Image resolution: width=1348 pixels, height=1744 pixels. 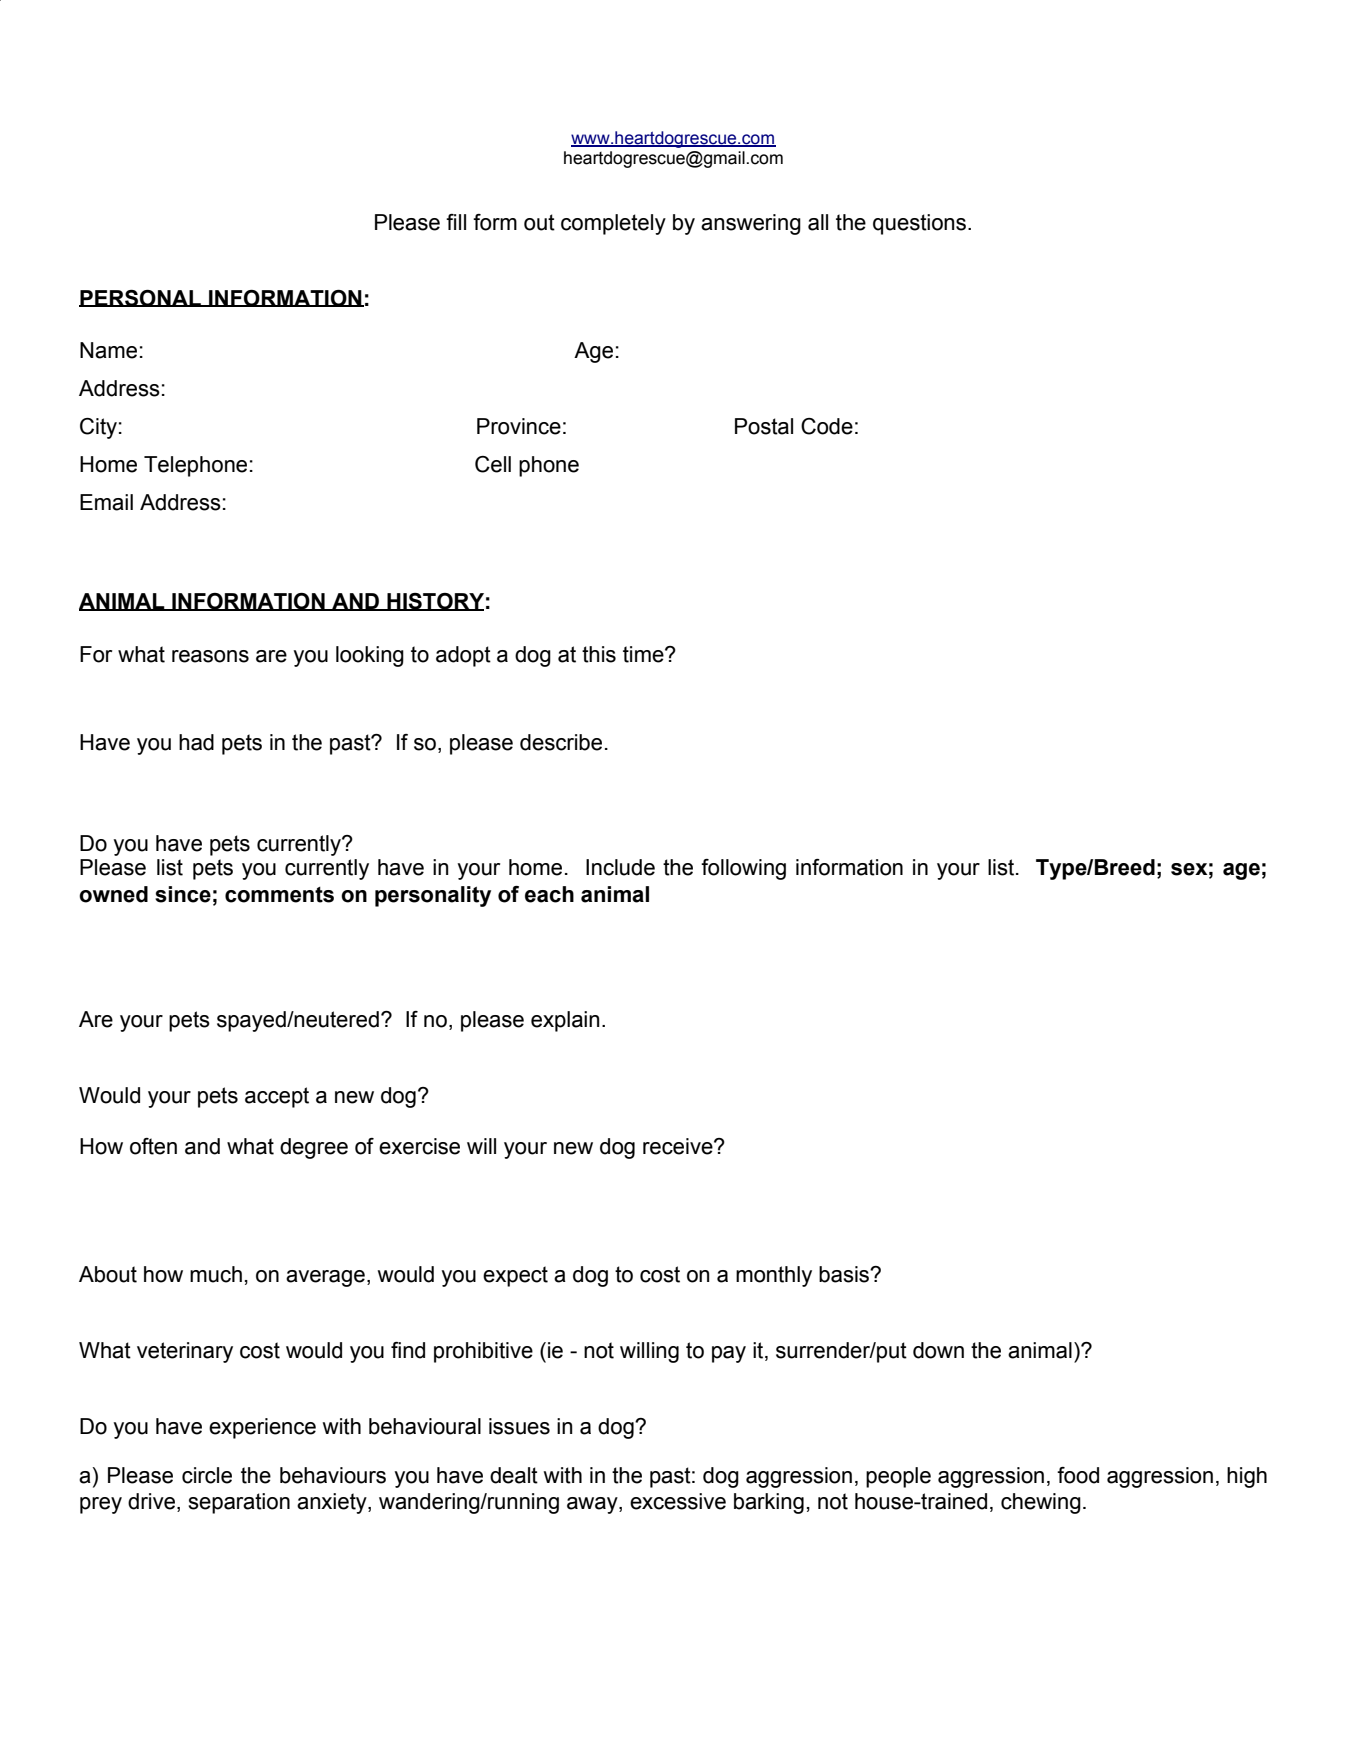 I want to click on accept, so click(x=277, y=1097).
